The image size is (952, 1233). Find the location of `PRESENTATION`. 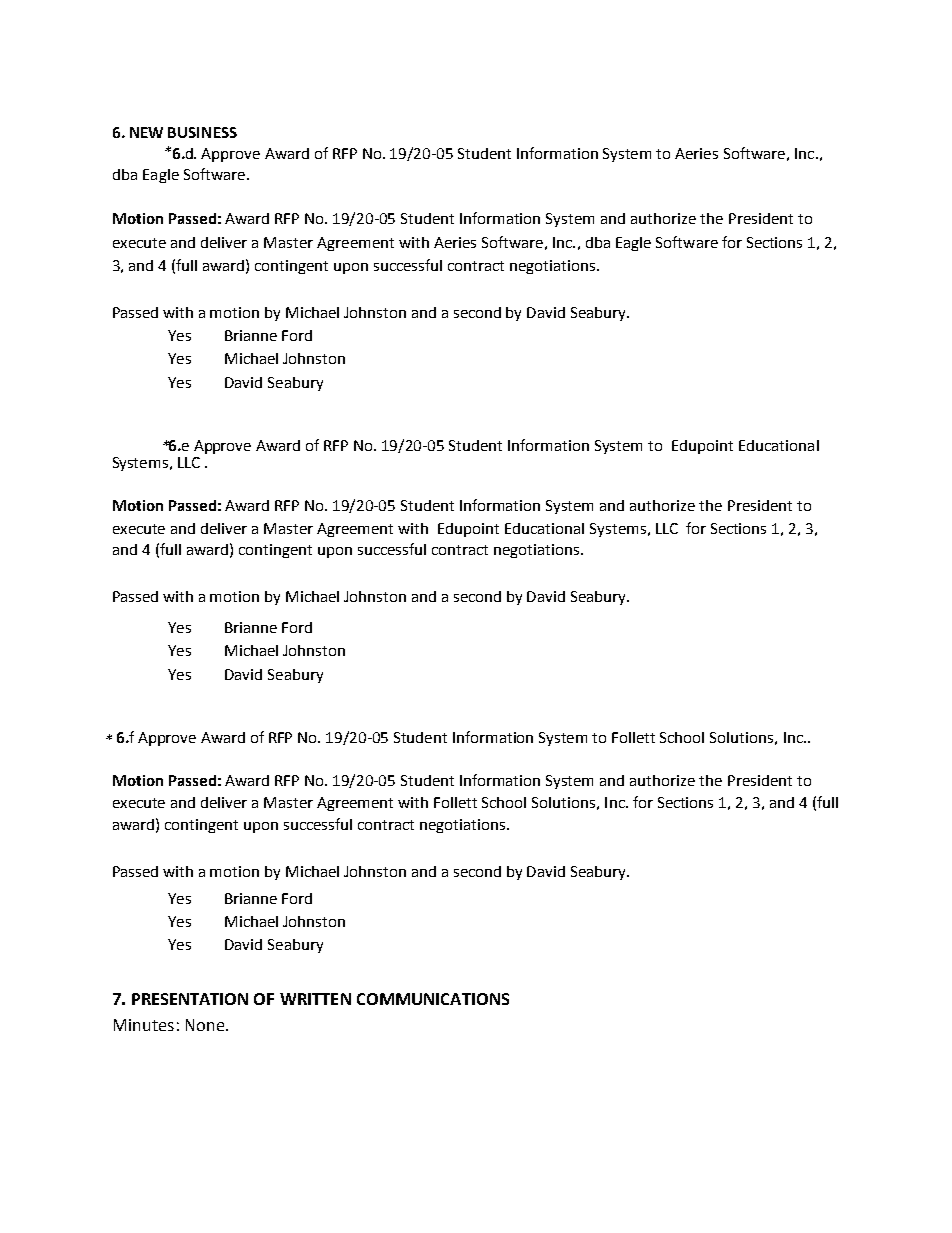

PRESENTATION is located at coordinates (190, 999).
